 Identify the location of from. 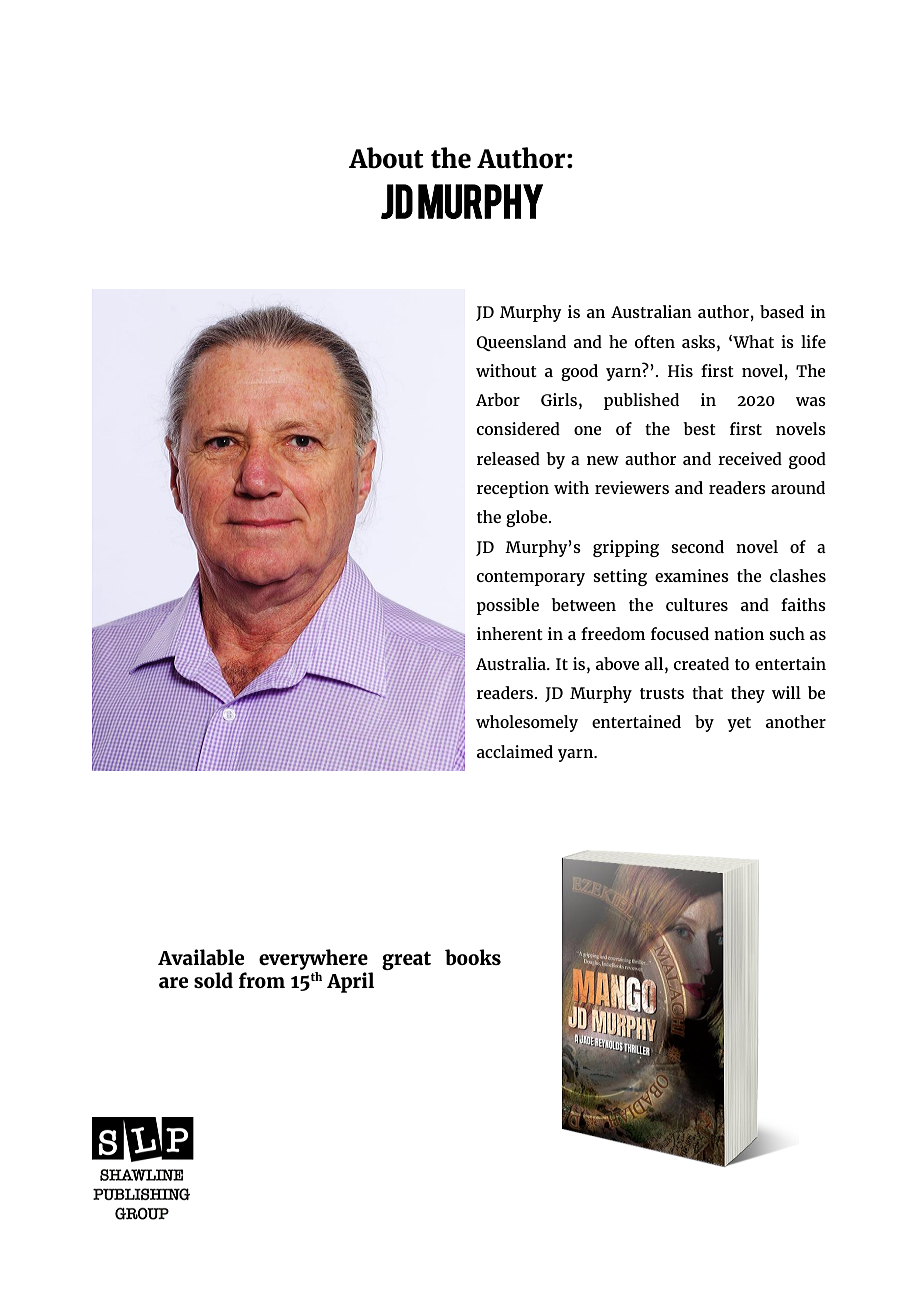
(262, 980).
